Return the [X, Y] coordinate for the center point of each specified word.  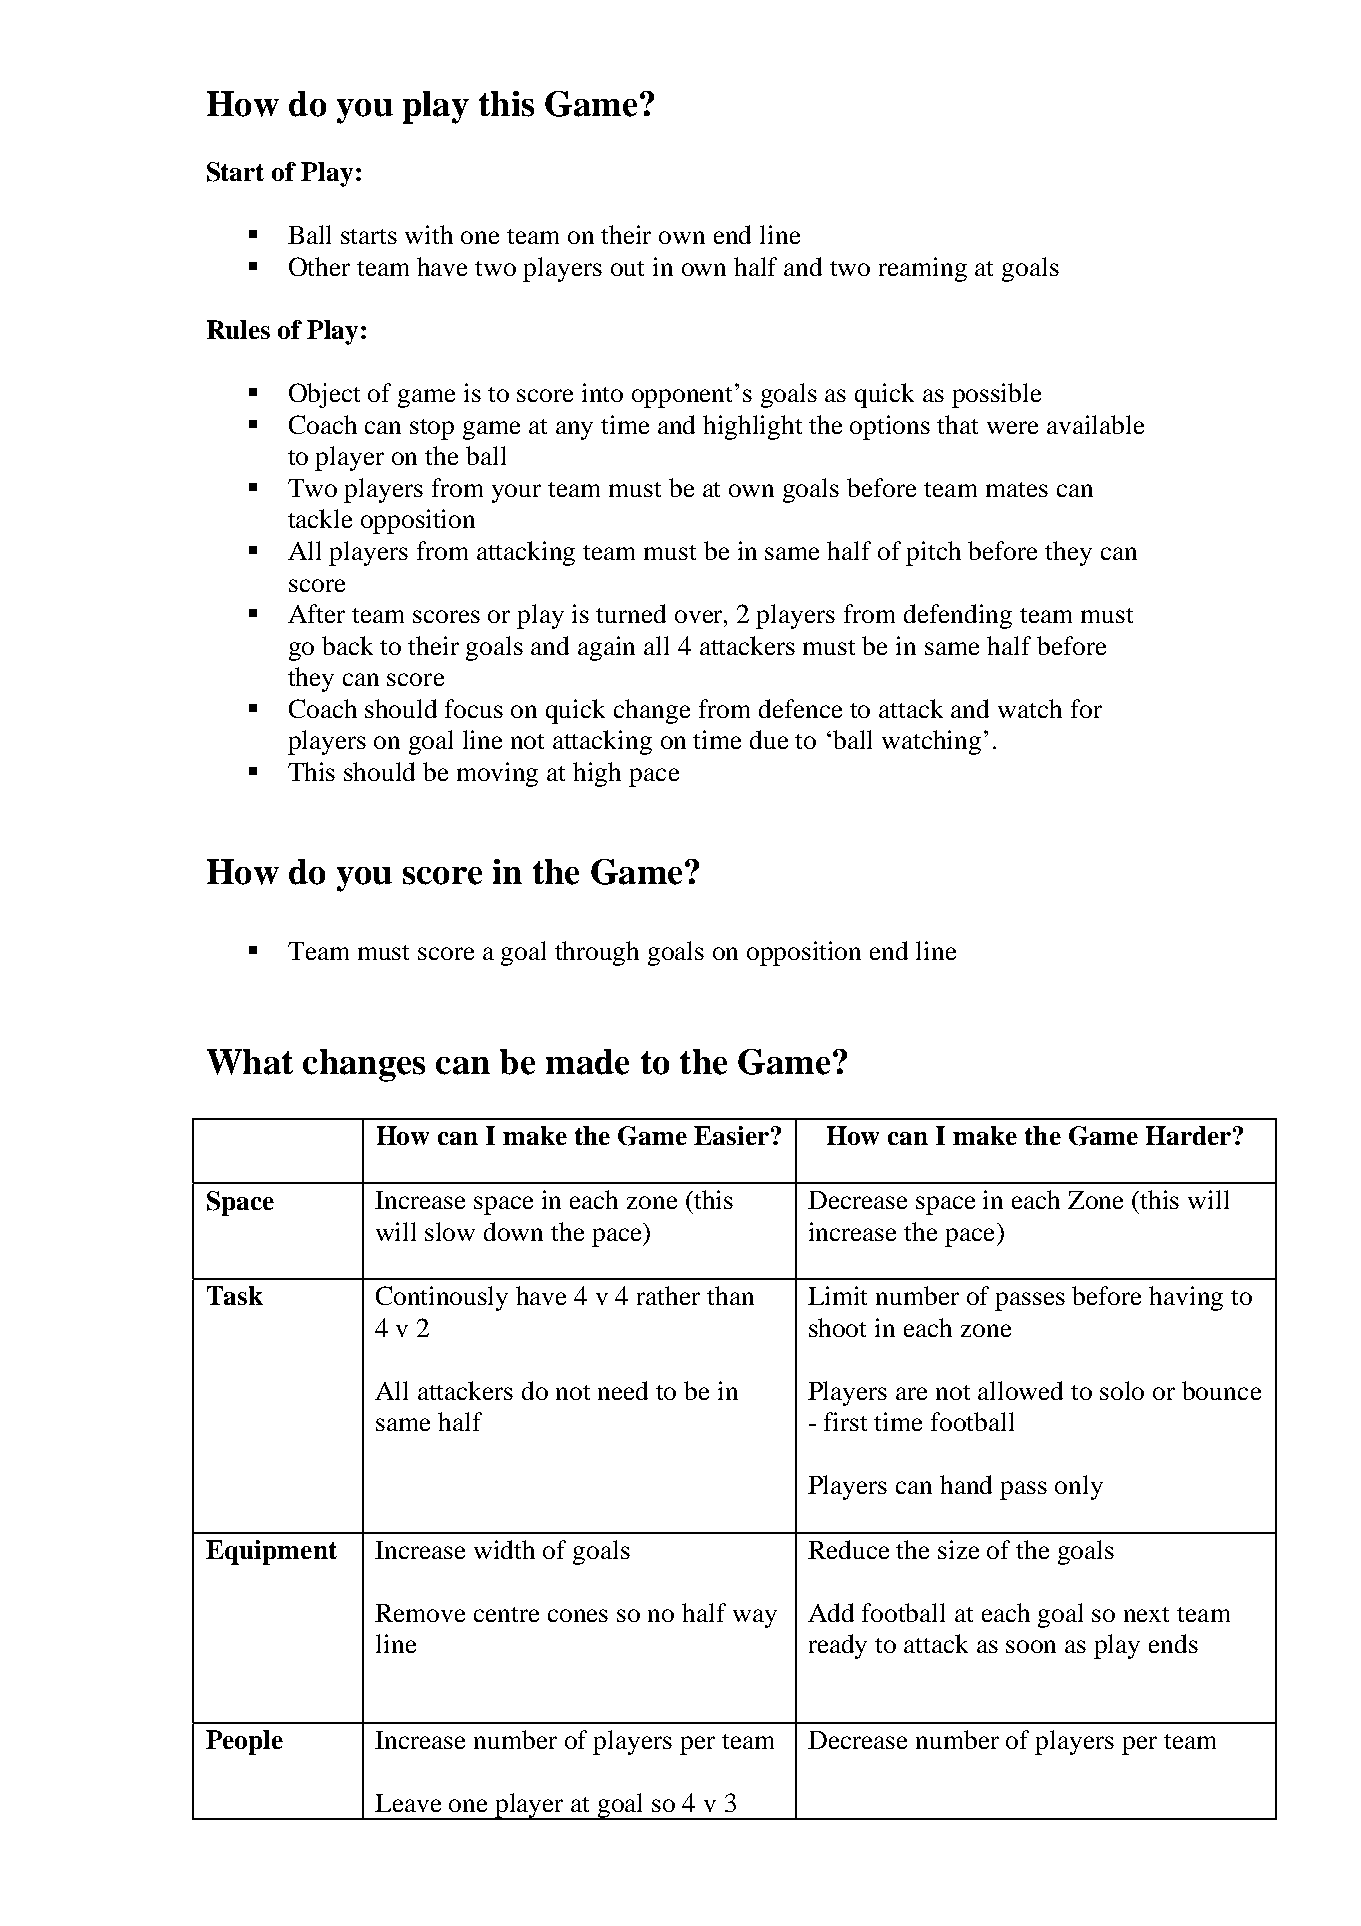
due [769, 739]
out [627, 268]
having [1186, 1298]
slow [450, 1231]
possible [996, 395]
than [730, 1295]
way [755, 1618]
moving [497, 774]
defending [958, 616]
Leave [408, 1803]
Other [319, 266]
